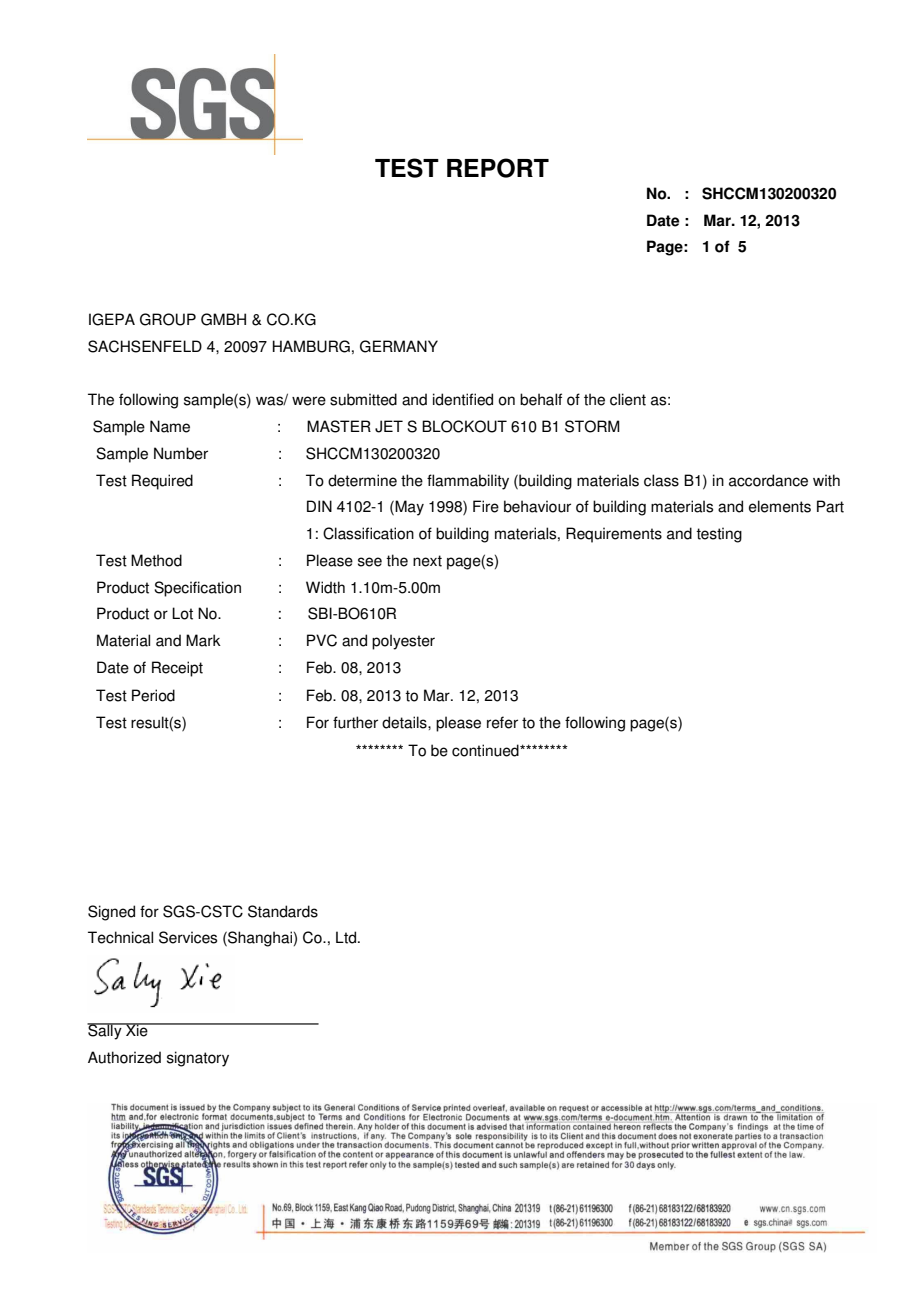 This document has height=1308, width=924. I want to click on polyester, so click(403, 642).
